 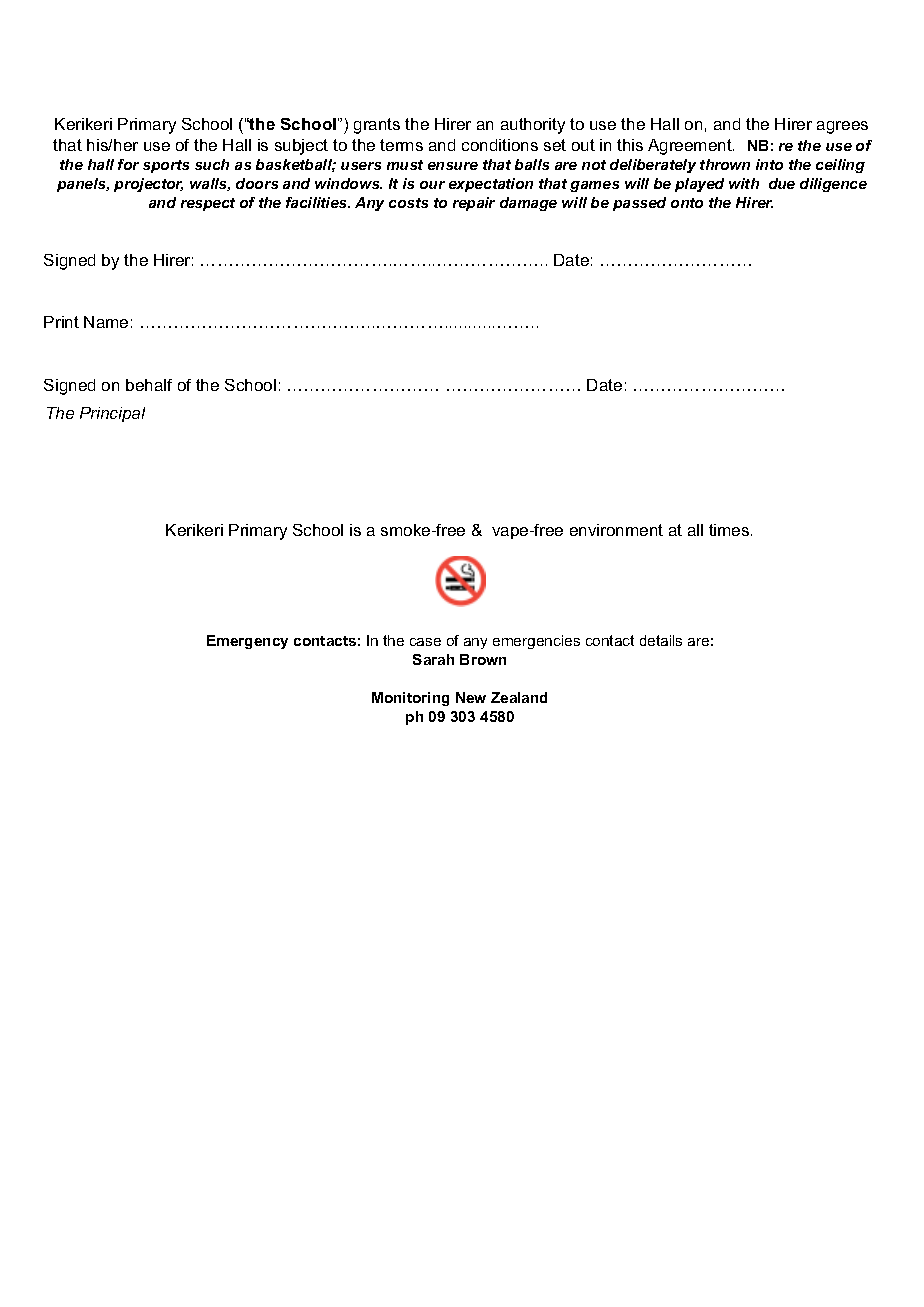 What do you see at coordinates (691, 147) in the screenshot?
I see `Agreement` at bounding box center [691, 147].
